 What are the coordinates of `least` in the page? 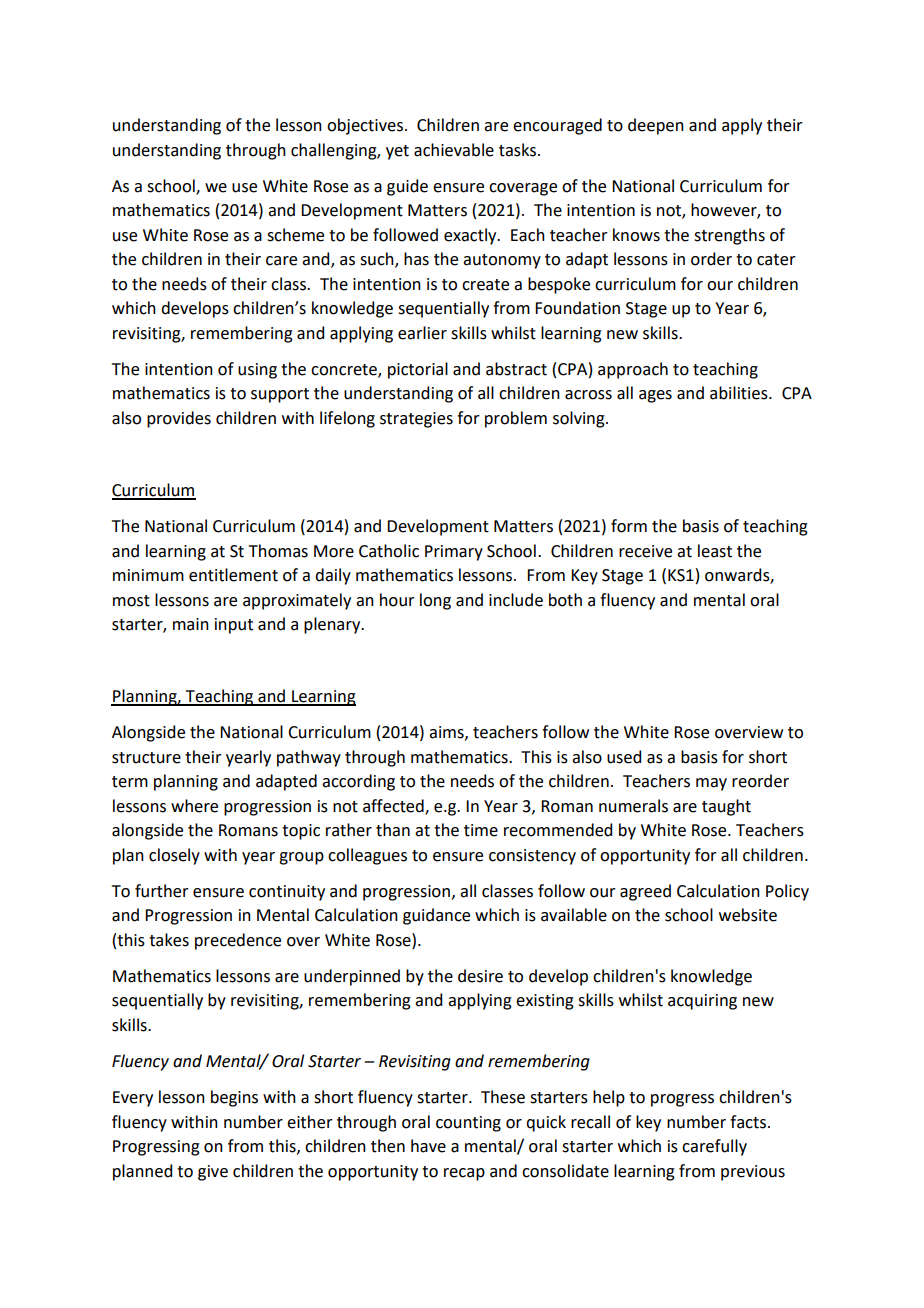 It's located at (715, 551).
